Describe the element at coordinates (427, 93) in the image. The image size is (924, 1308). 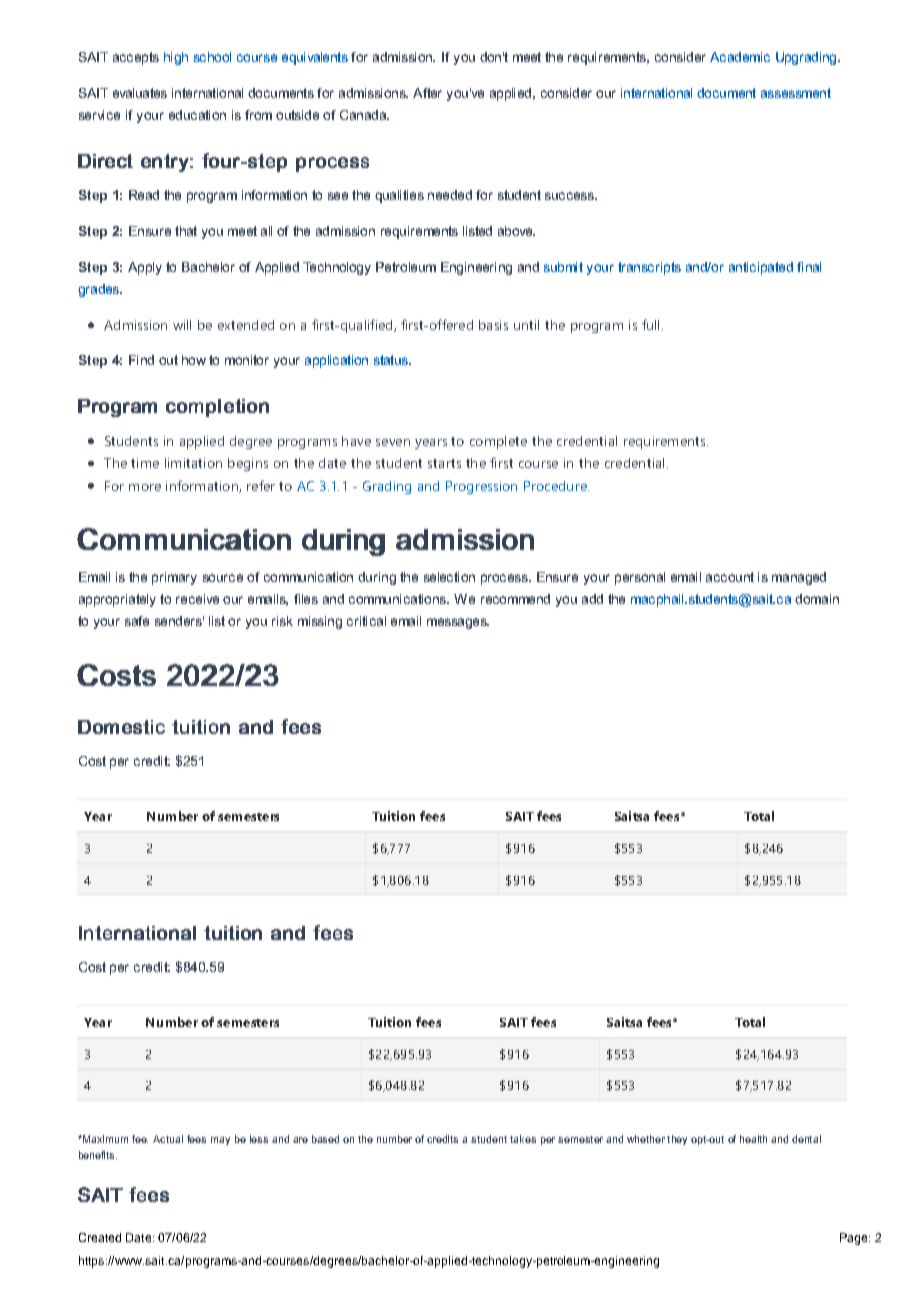
I see `After` at that location.
